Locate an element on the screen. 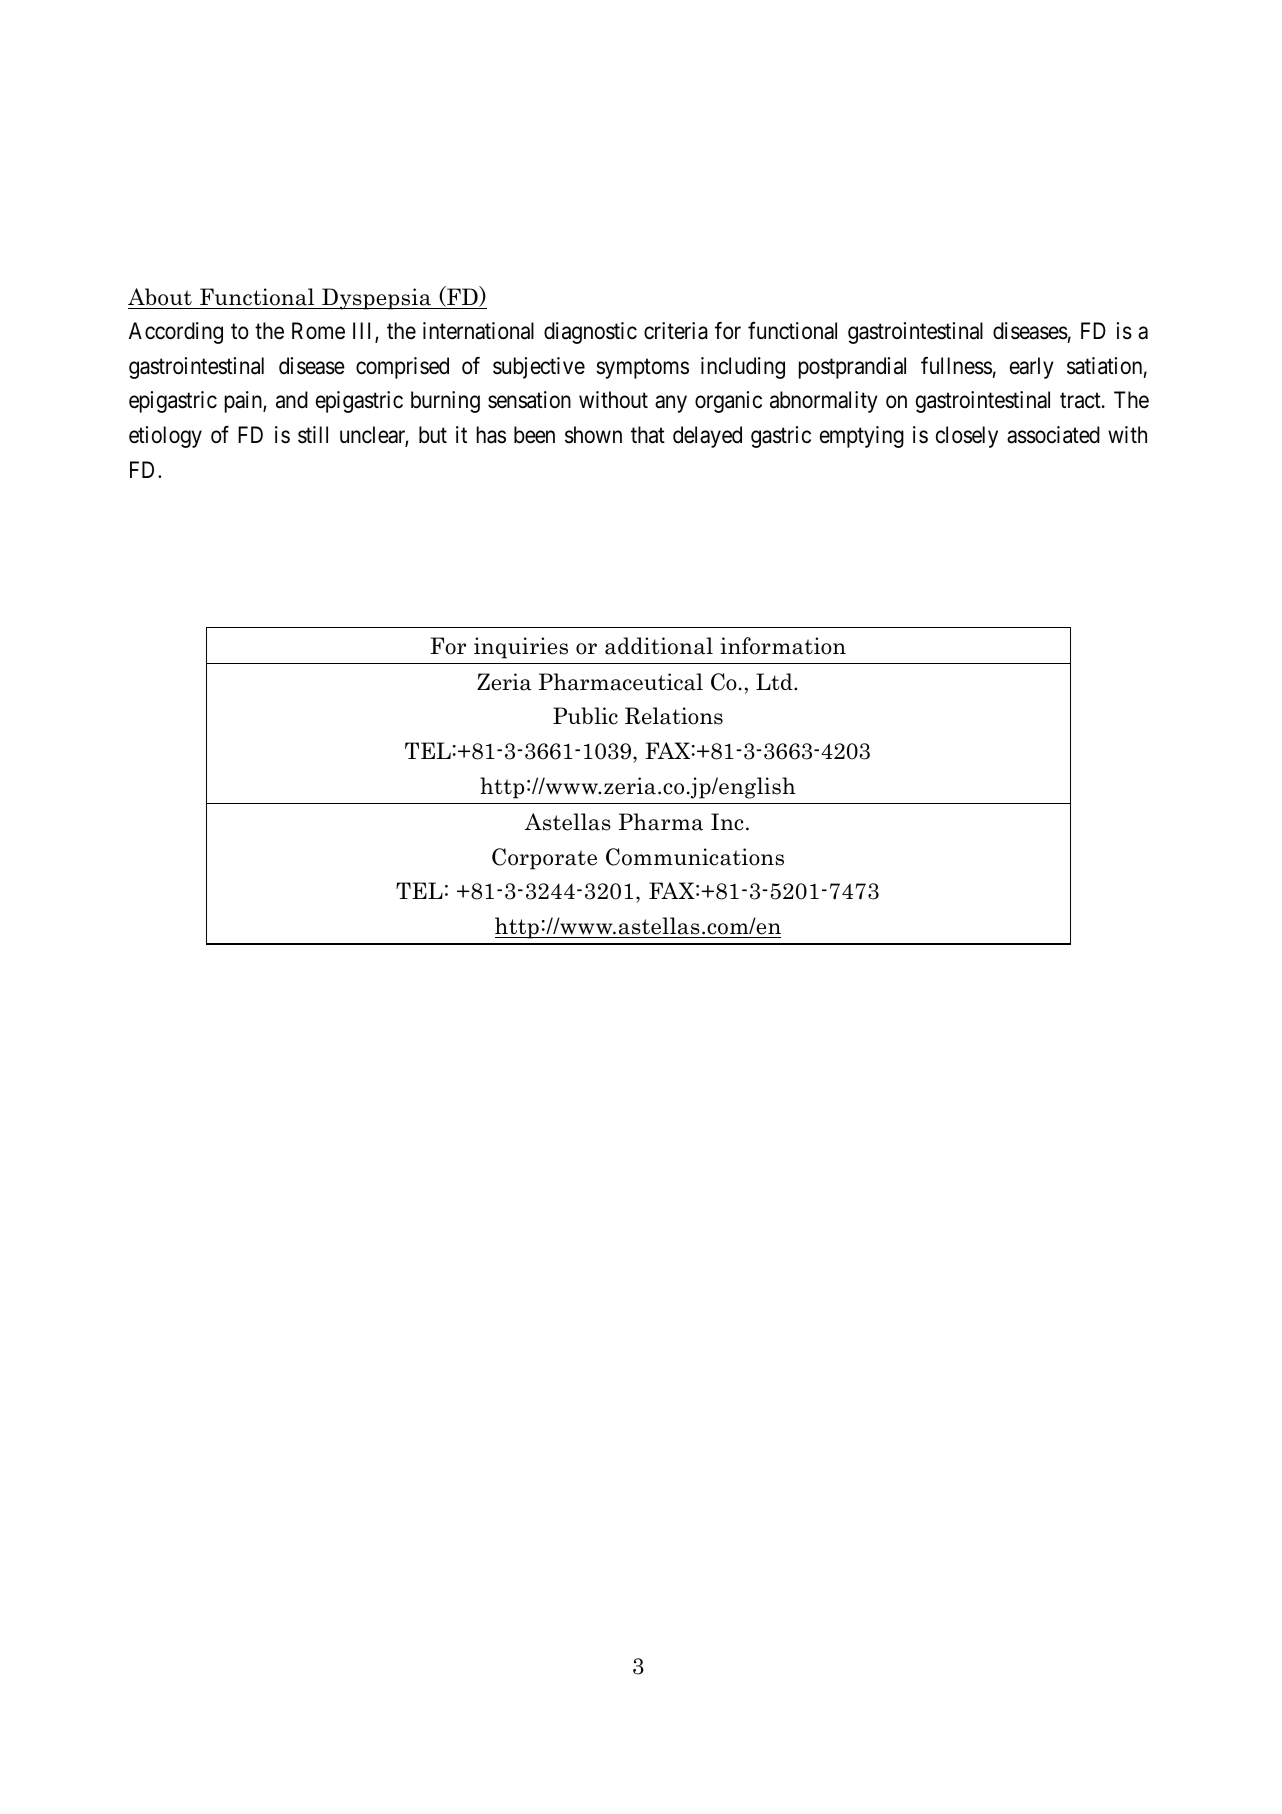  Rome is located at coordinates (318, 331).
